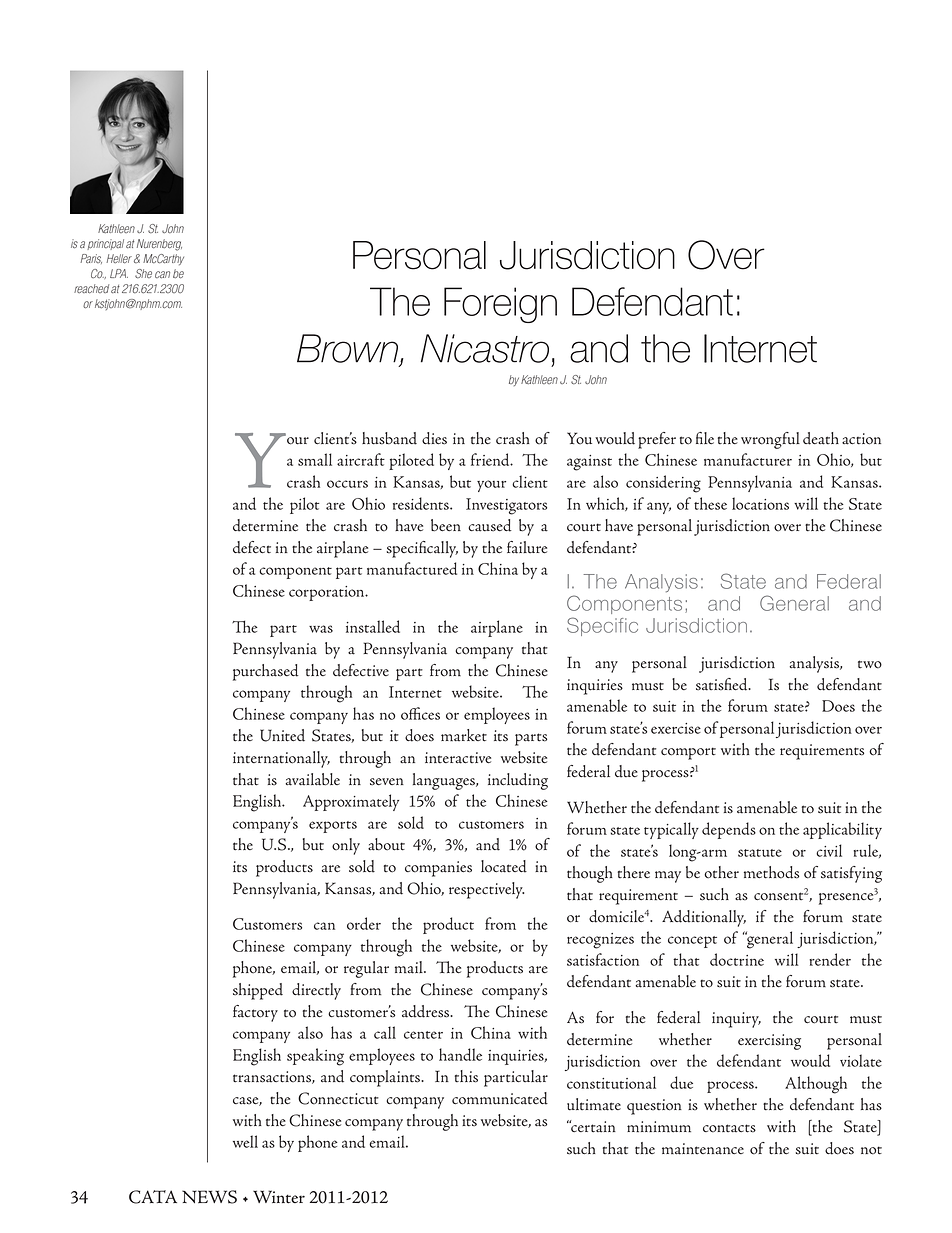 The width and height of the screenshot is (952, 1233). I want to click on death, so click(821, 438).
